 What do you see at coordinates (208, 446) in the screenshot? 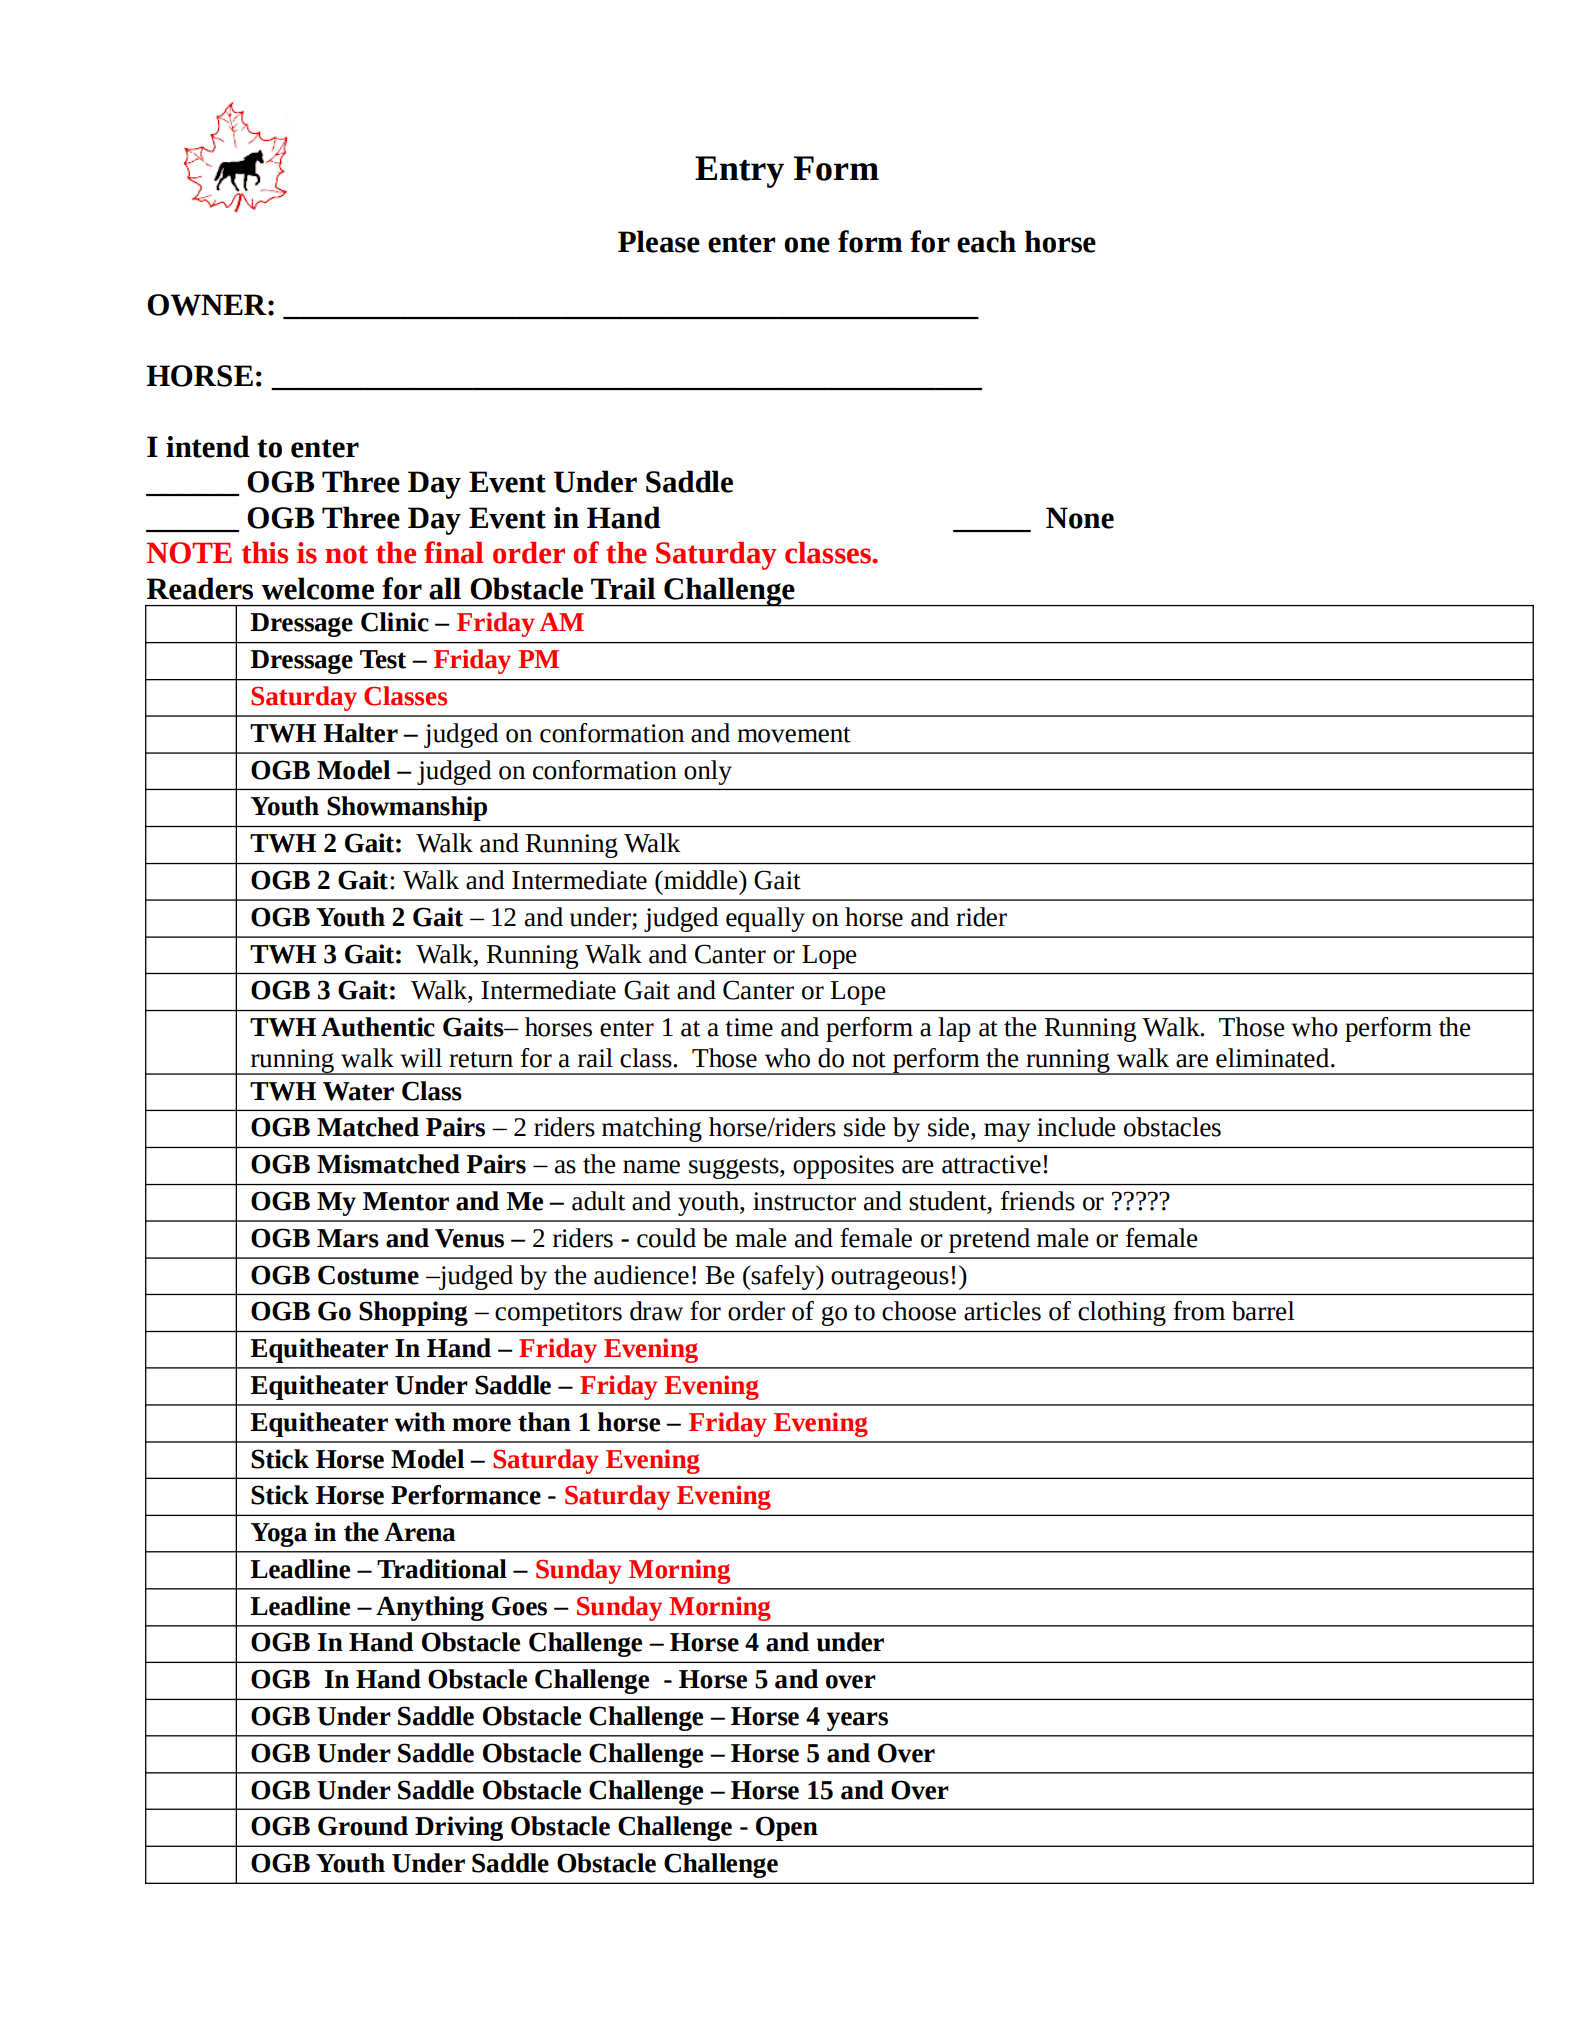
I see `intend` at bounding box center [208, 446].
